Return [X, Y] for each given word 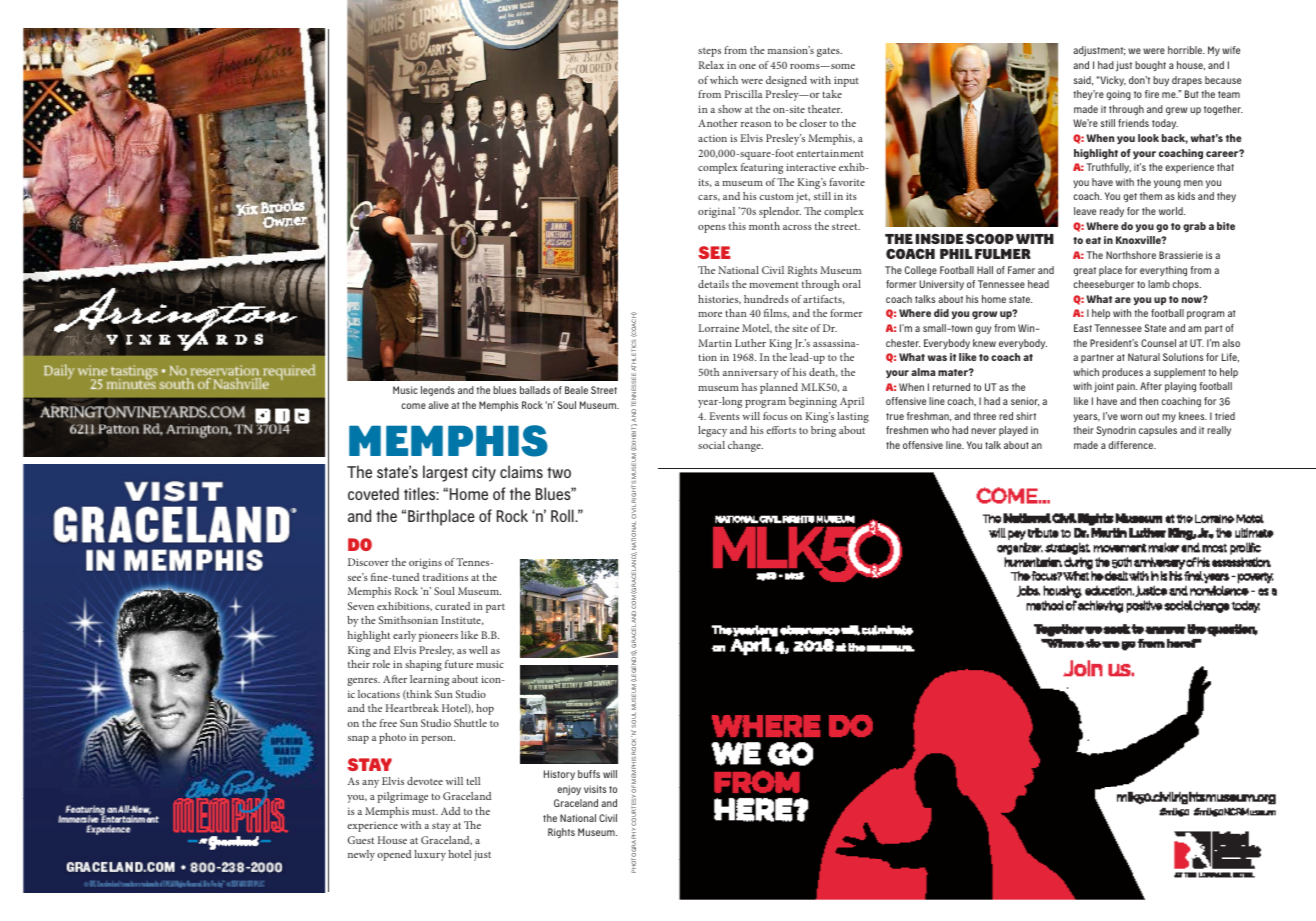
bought [1150, 66]
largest [445, 473]
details [713, 284]
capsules [1158, 431]
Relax [711, 65]
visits [595, 789]
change [745, 446]
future [459, 664]
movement [774, 285]
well [478, 650]
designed [786, 81]
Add [450, 811]
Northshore [1131, 255]
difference [1132, 445]
